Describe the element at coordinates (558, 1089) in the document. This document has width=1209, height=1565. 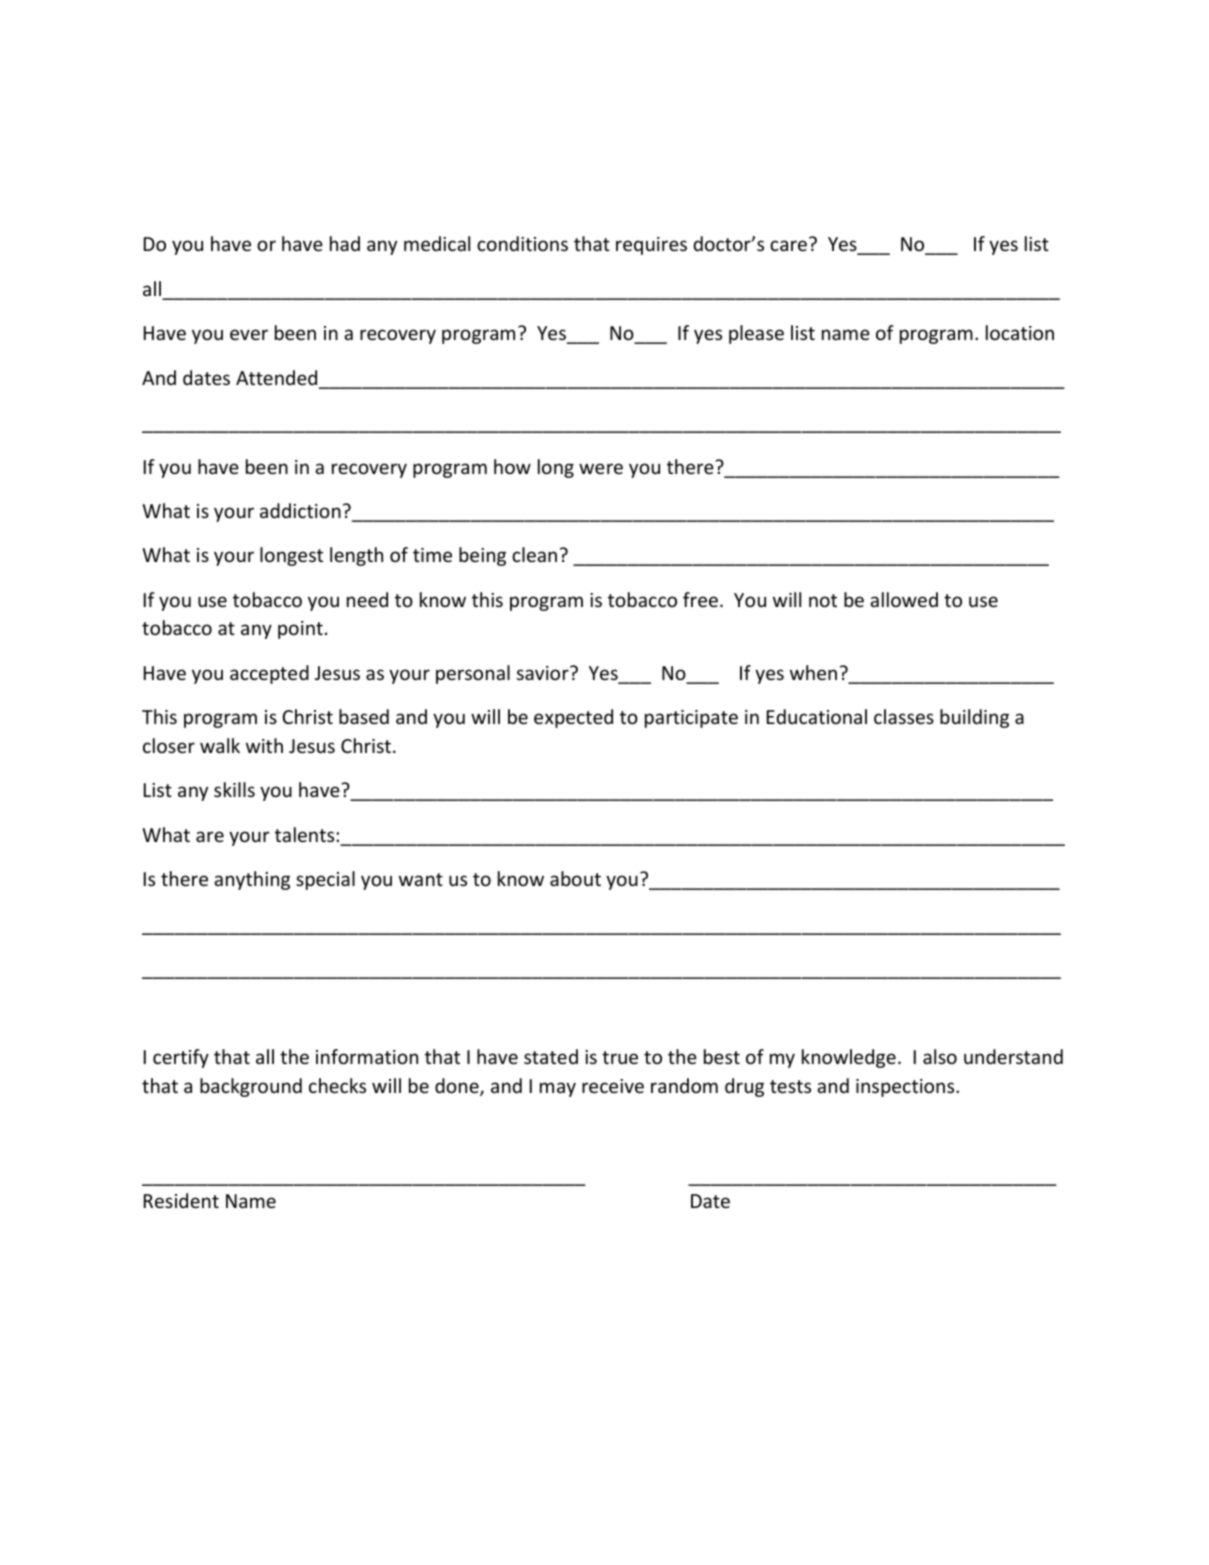
I see `may` at that location.
